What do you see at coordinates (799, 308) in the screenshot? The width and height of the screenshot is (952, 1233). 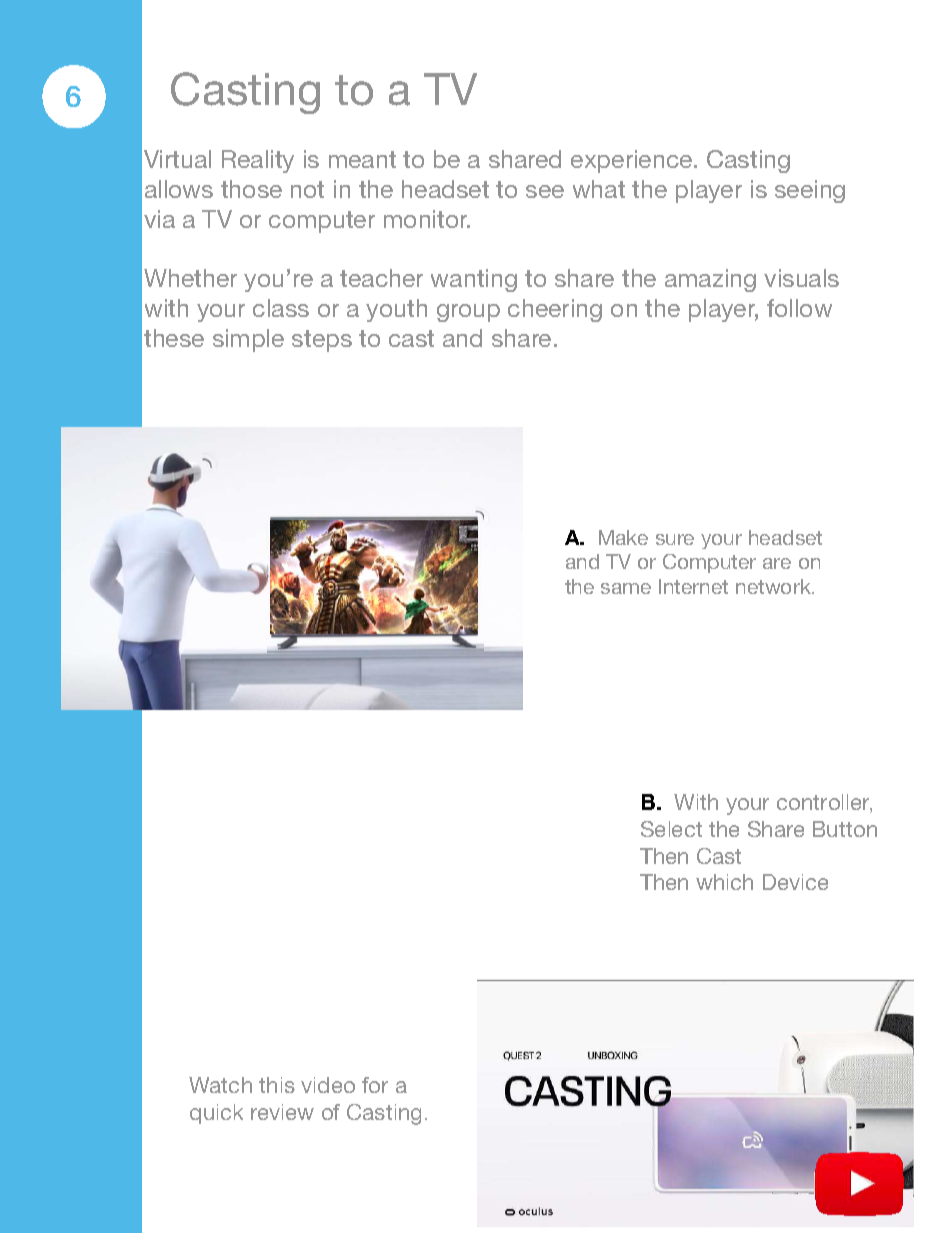 I see `follow` at bounding box center [799, 308].
